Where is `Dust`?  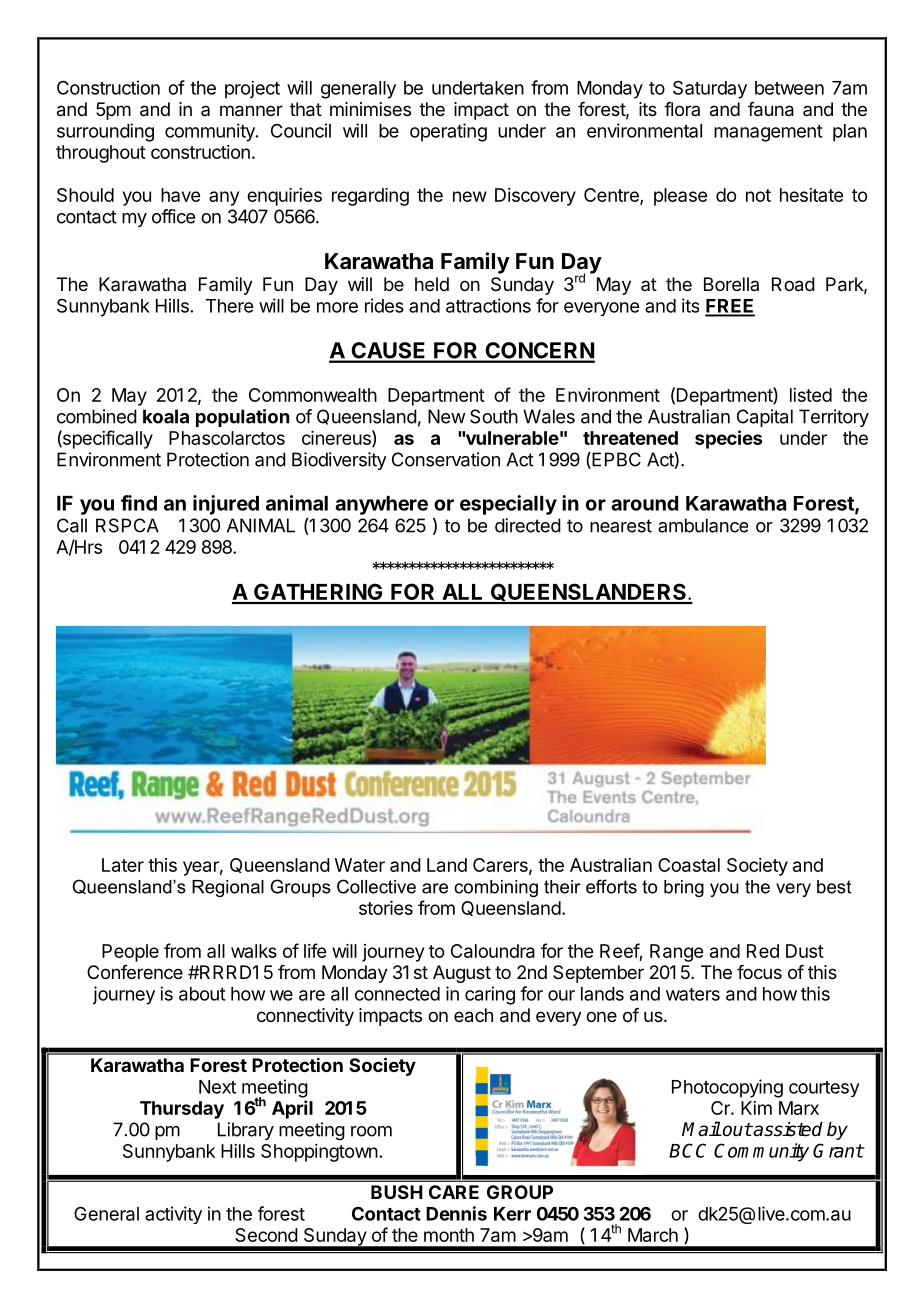 Dust is located at coordinates (805, 951).
